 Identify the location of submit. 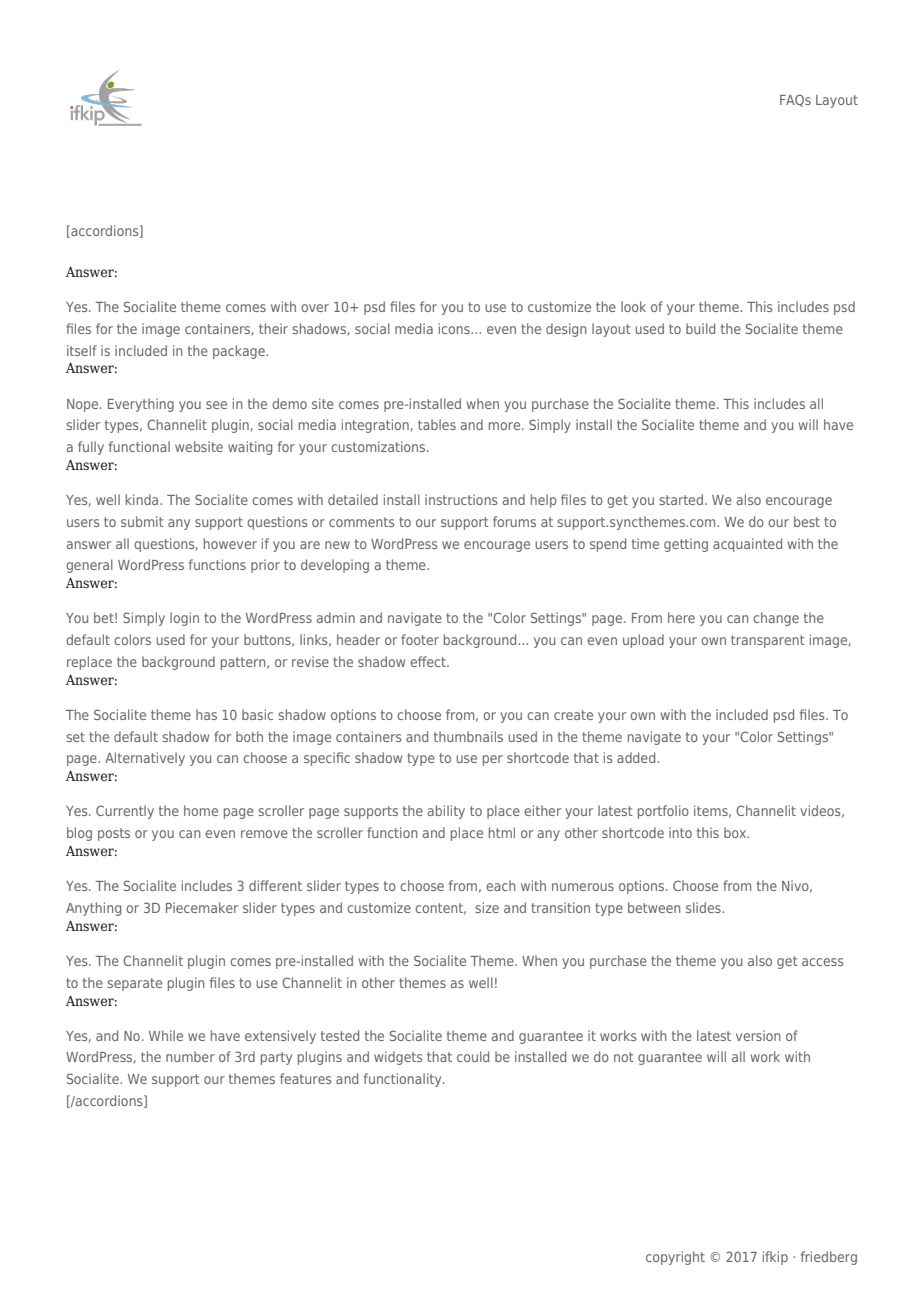
(142, 521).
